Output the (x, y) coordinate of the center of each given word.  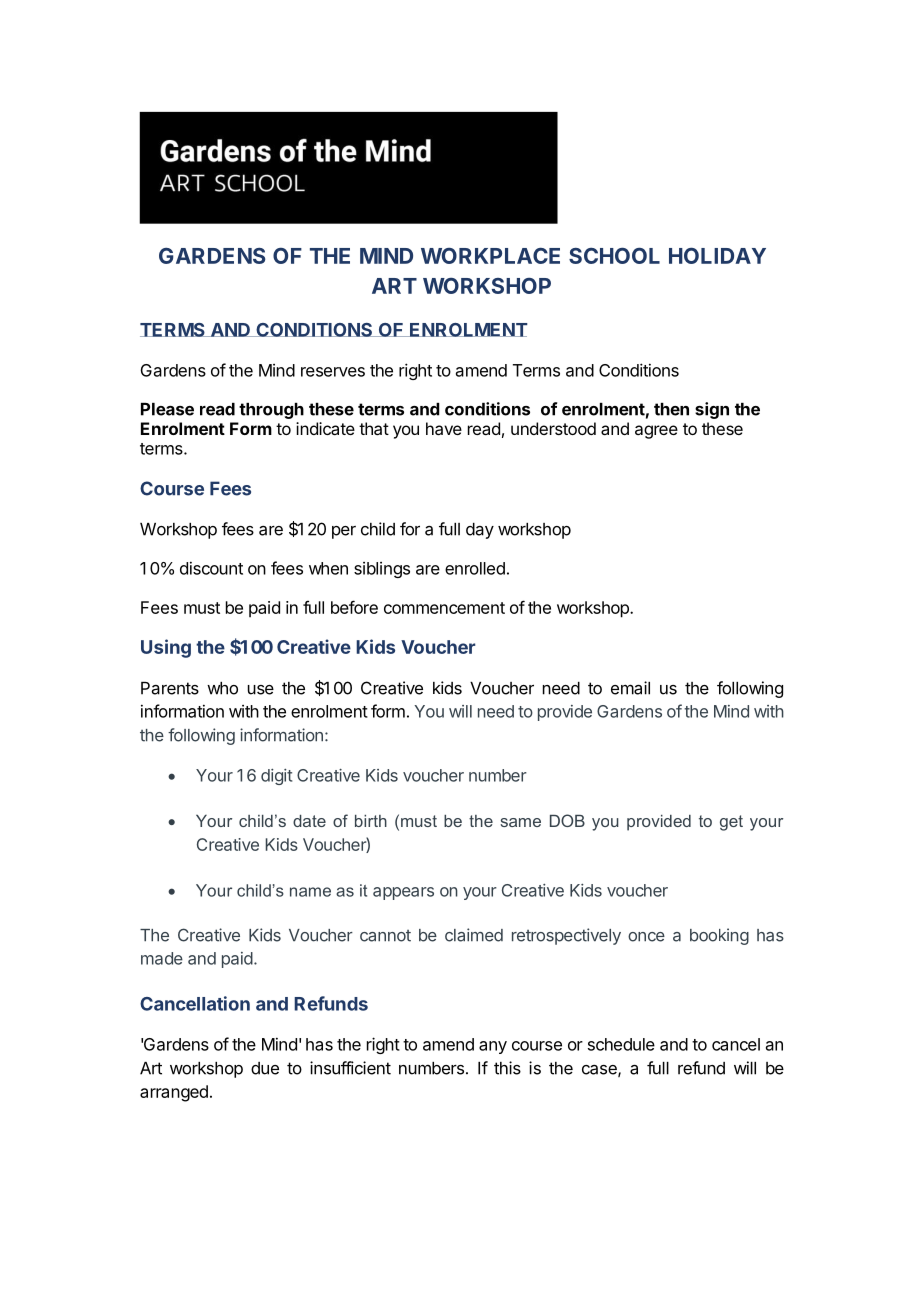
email (630, 688)
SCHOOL (614, 255)
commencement (444, 608)
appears (403, 893)
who (222, 688)
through (271, 411)
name (310, 892)
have (444, 428)
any (493, 1047)
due (265, 1068)
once (646, 937)
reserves (333, 372)
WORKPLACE (490, 256)
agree (656, 432)
